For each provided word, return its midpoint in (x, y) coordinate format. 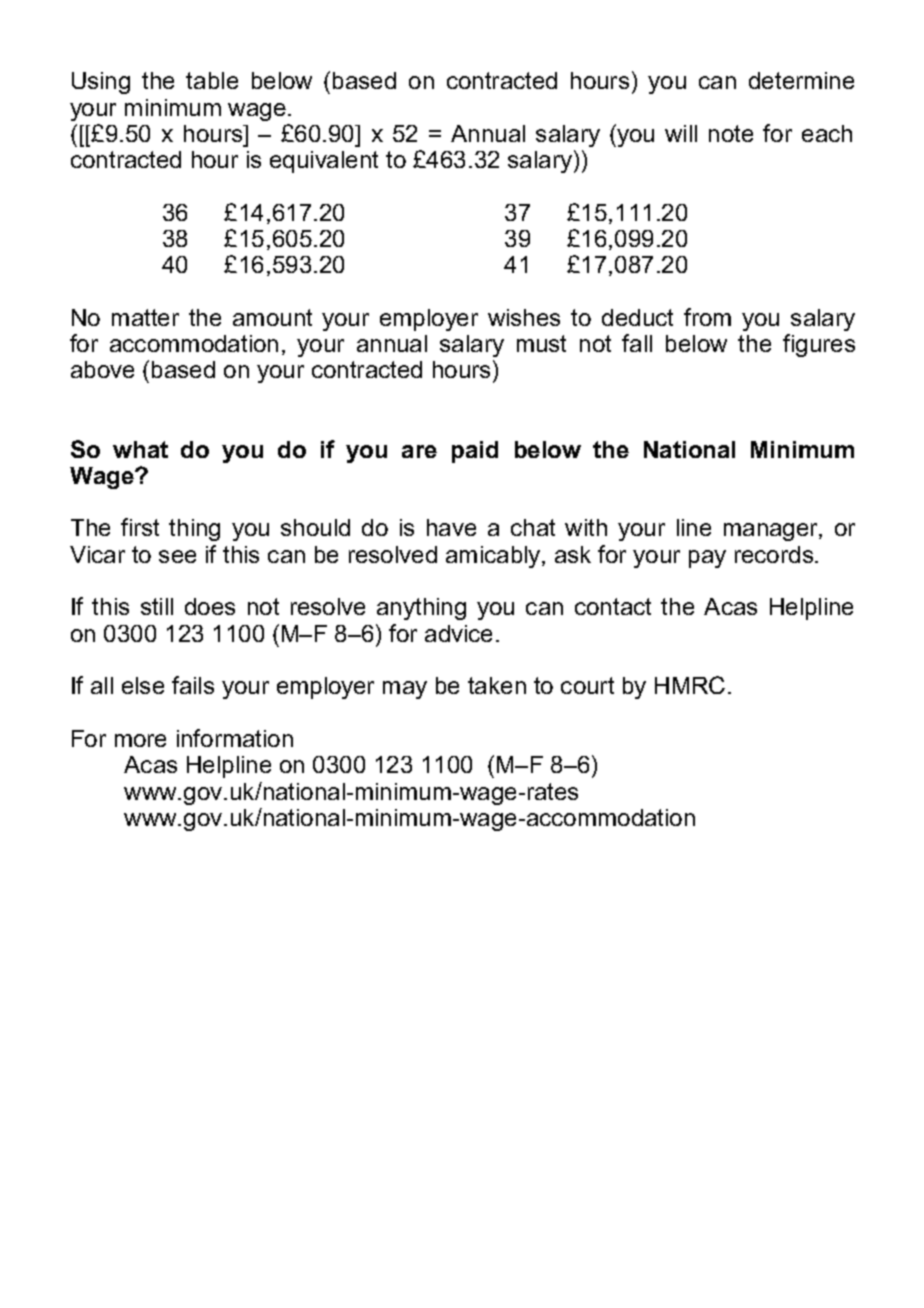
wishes (524, 317)
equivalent (324, 162)
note (731, 133)
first (140, 527)
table (212, 80)
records (775, 554)
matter (145, 317)
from (707, 317)
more (140, 740)
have (451, 527)
